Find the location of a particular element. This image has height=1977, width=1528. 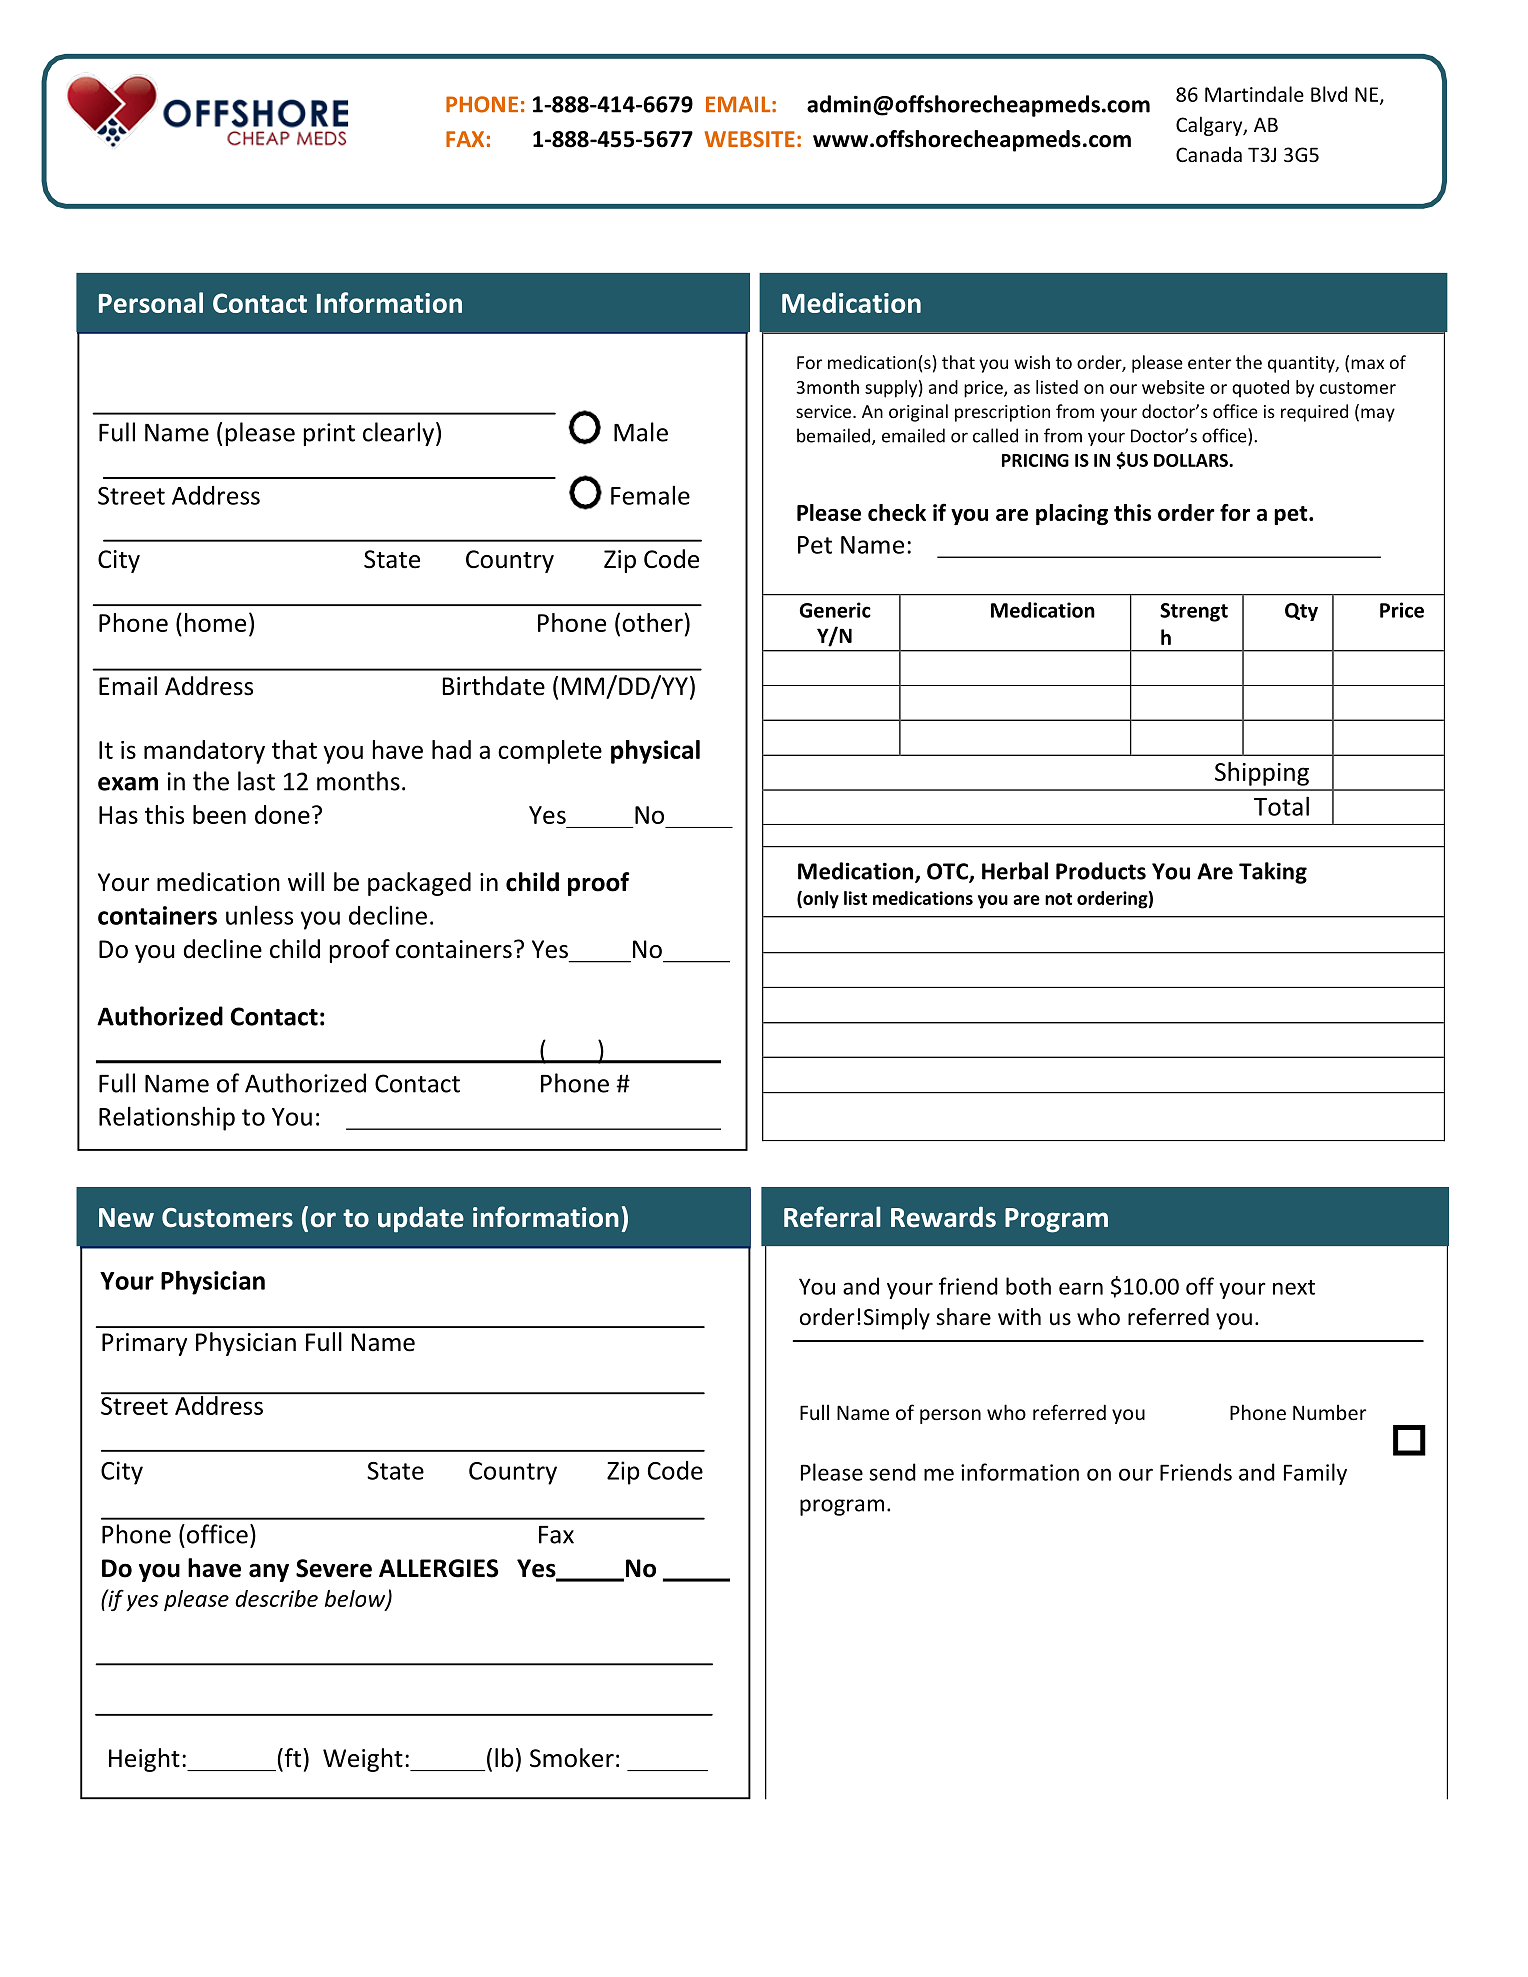

service is located at coordinates (825, 411).
